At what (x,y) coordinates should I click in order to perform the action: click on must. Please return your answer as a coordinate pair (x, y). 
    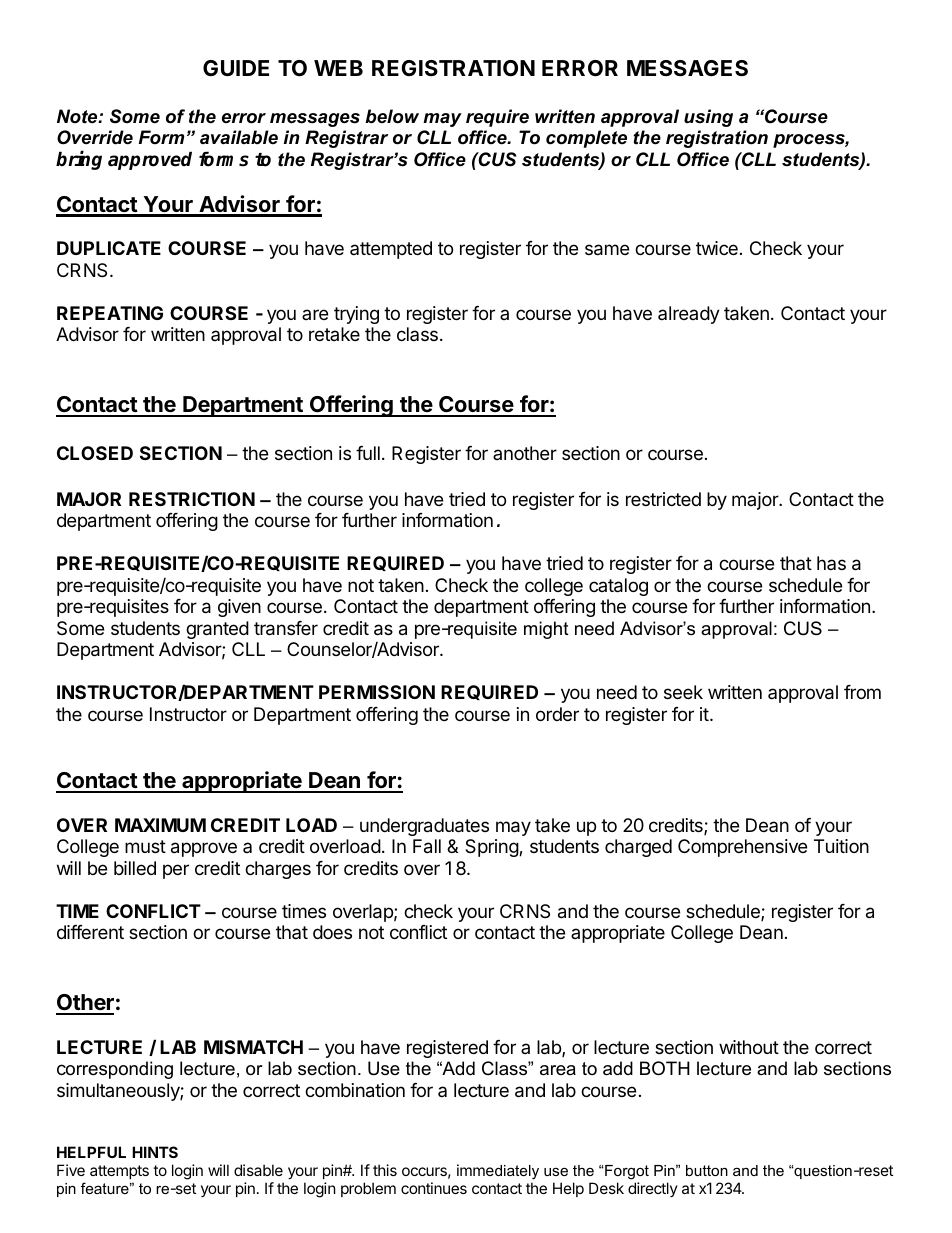
    Looking at the image, I should click on (145, 846).
